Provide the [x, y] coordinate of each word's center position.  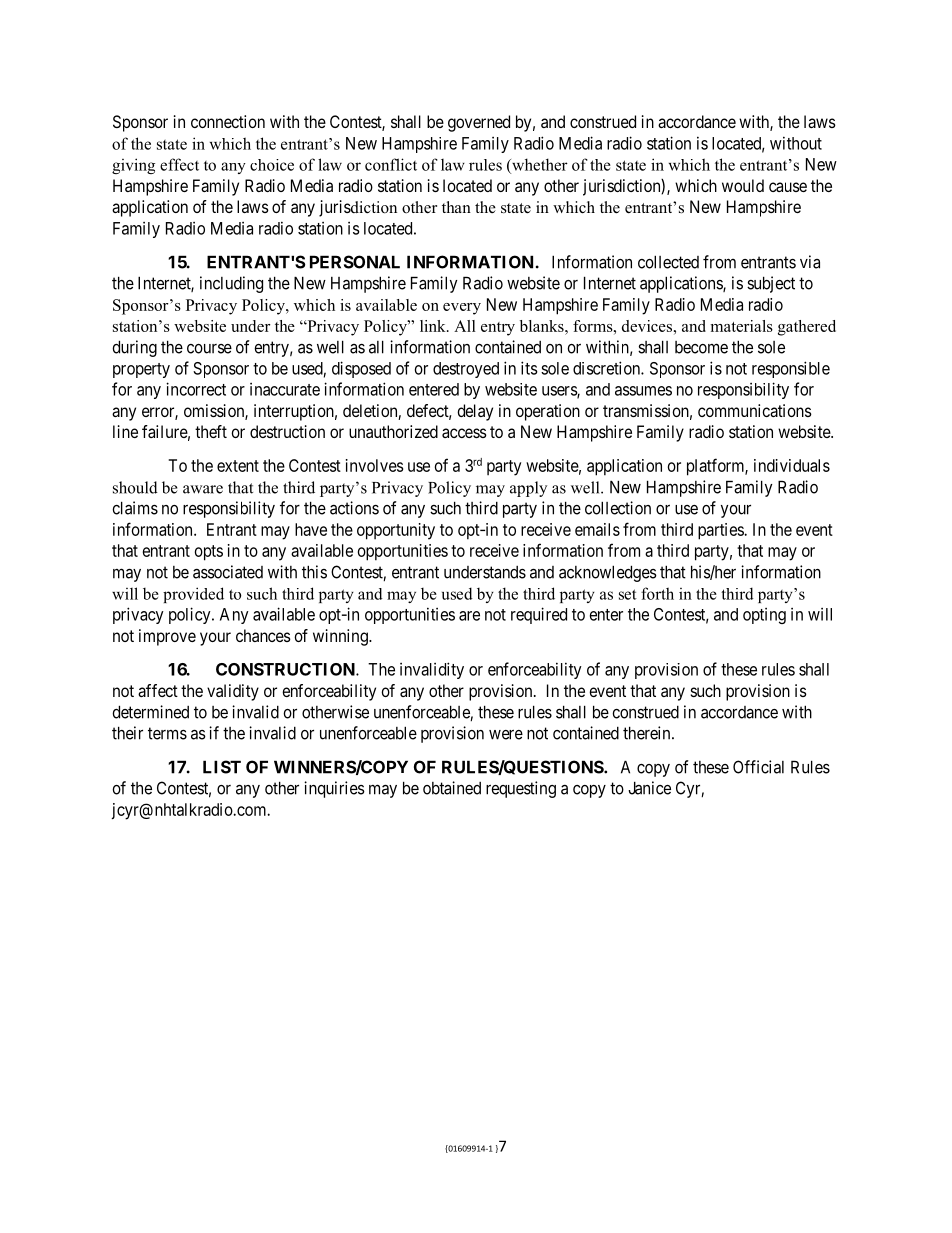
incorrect [196, 389]
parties [721, 531]
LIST [222, 767]
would [743, 185]
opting [764, 616]
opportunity [396, 531]
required [539, 615]
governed [479, 123]
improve [167, 637]
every [462, 309]
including [231, 284]
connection [228, 121]
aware [203, 489]
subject [771, 284]
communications [755, 410]
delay [475, 412]
